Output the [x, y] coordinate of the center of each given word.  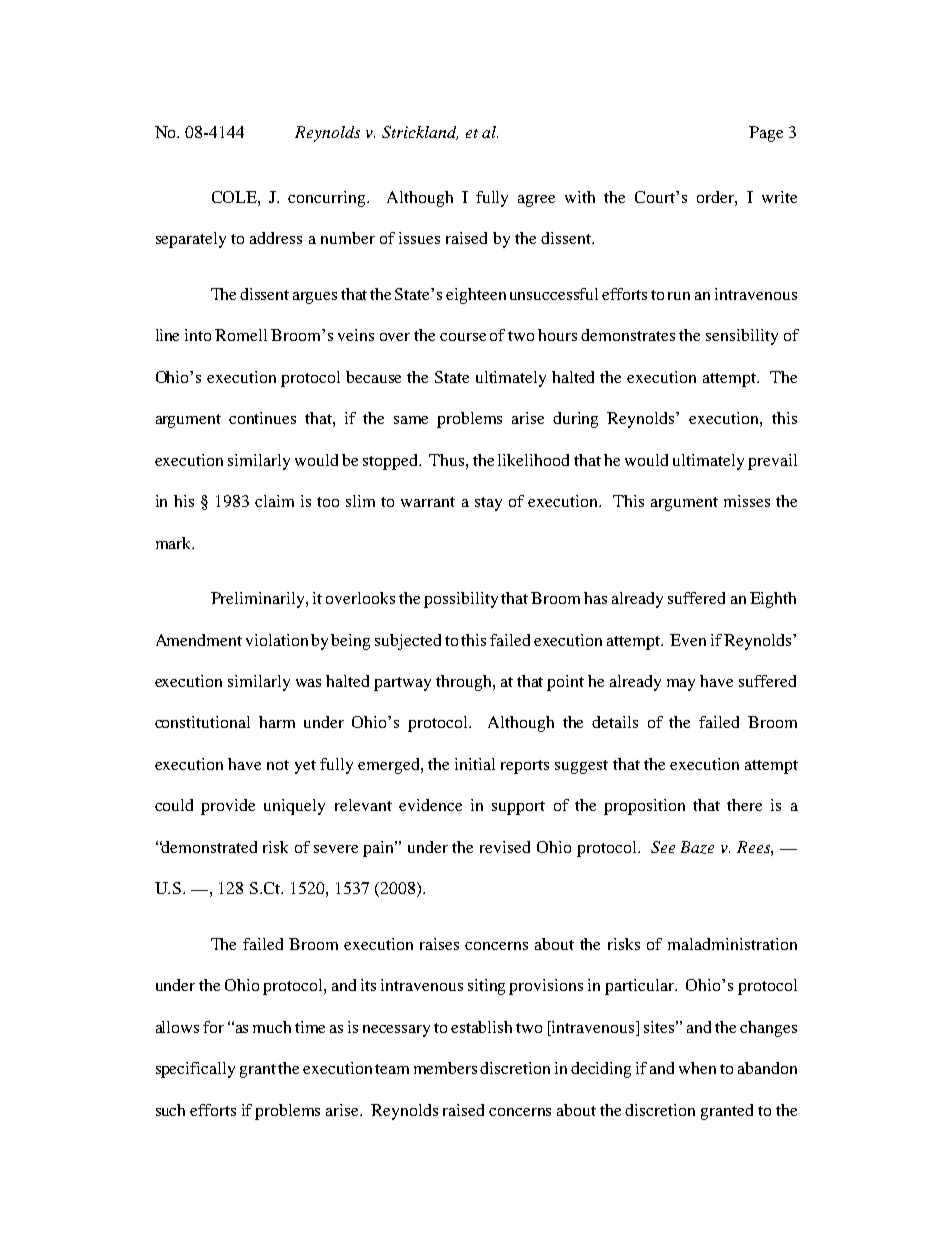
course [463, 337]
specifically [195, 1070]
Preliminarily [259, 600]
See [663, 847]
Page [766, 134]
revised [505, 847]
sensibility [742, 337]
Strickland [420, 133]
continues [262, 418]
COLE [235, 197]
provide [228, 807]
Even [688, 640]
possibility [461, 600]
